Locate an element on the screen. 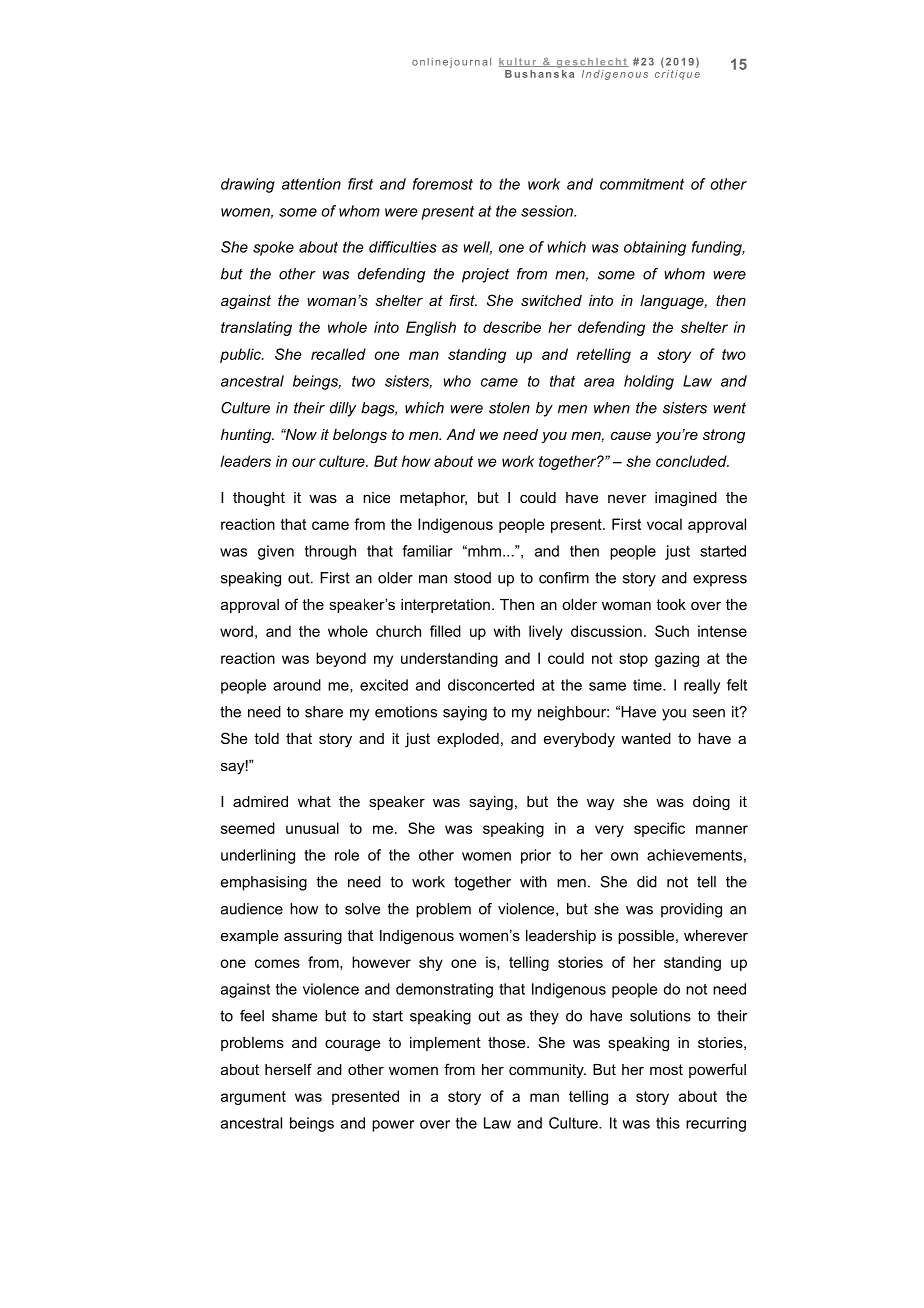  obtaining is located at coordinates (655, 248).
